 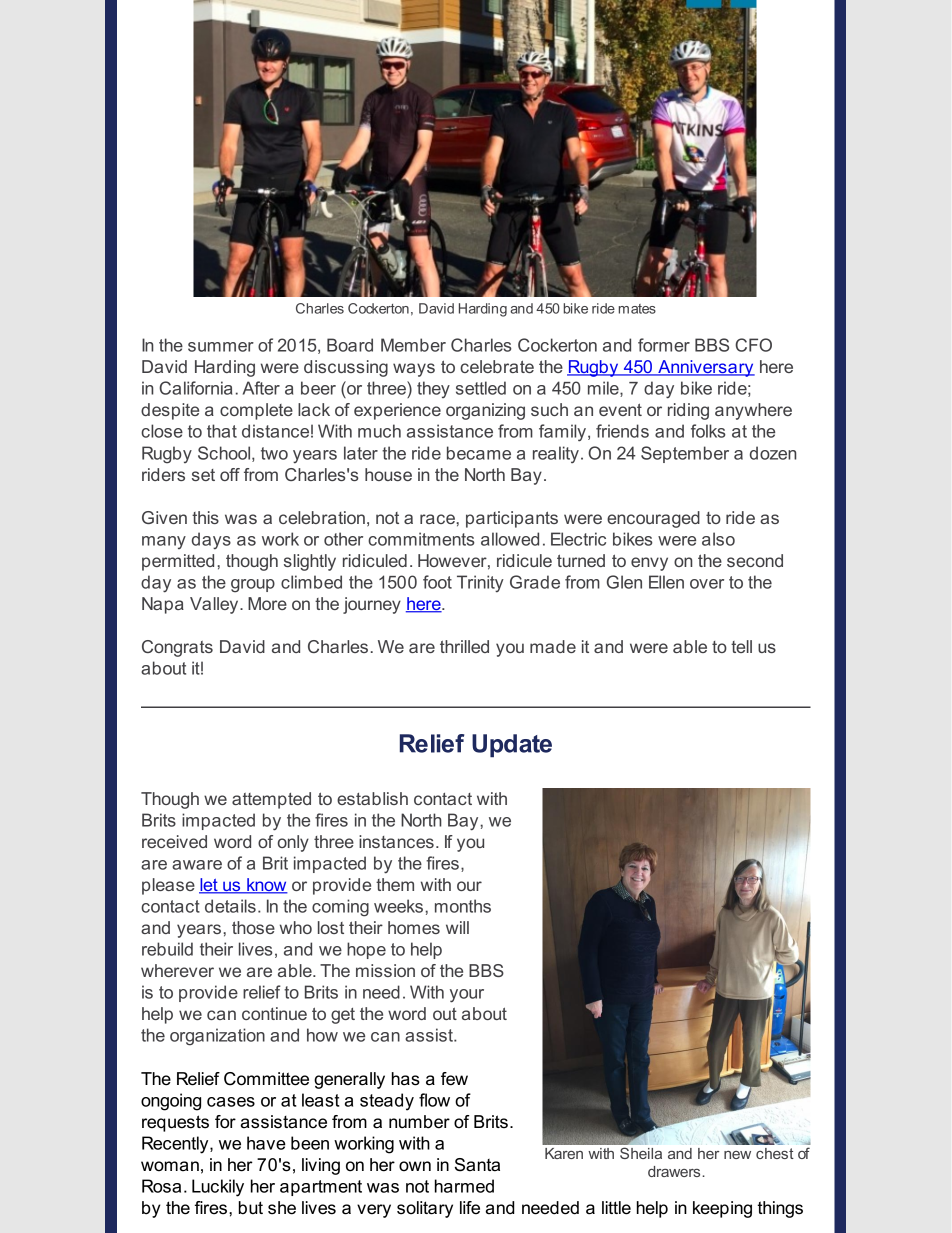 I want to click on your, so click(x=467, y=996).
